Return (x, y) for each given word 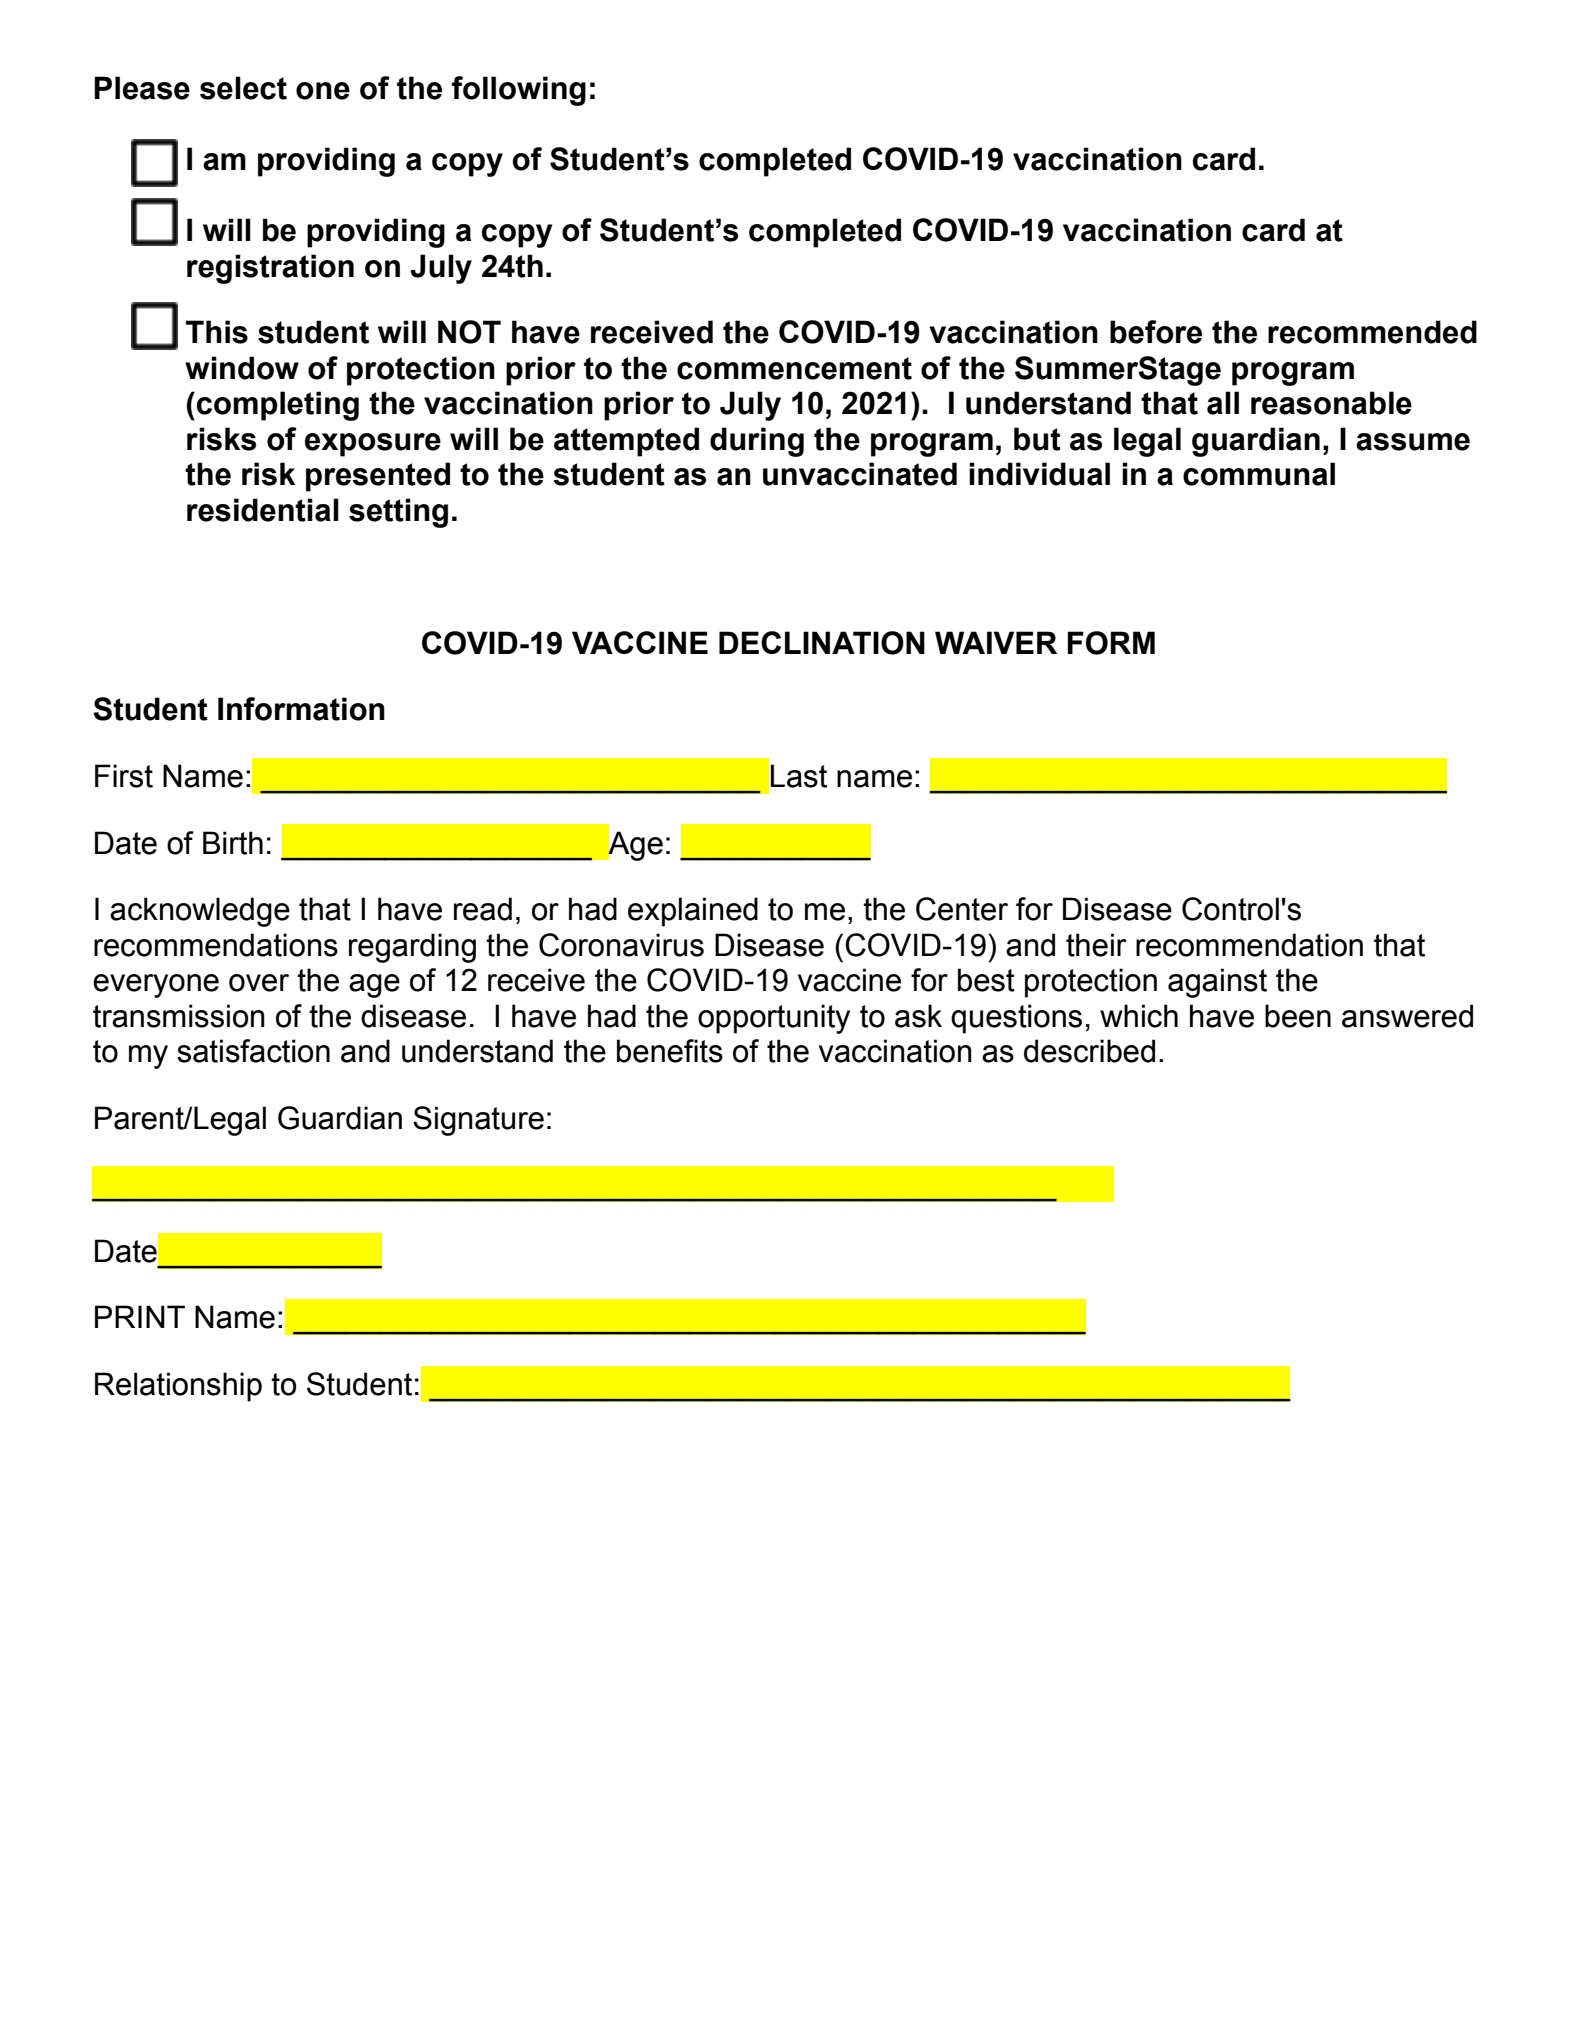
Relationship (178, 1387)
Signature (478, 1121)
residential (263, 510)
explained (693, 912)
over (259, 983)
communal (1259, 474)
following (519, 91)
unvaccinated (860, 474)
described (1089, 1051)
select (243, 88)
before (1156, 332)
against (1217, 983)
